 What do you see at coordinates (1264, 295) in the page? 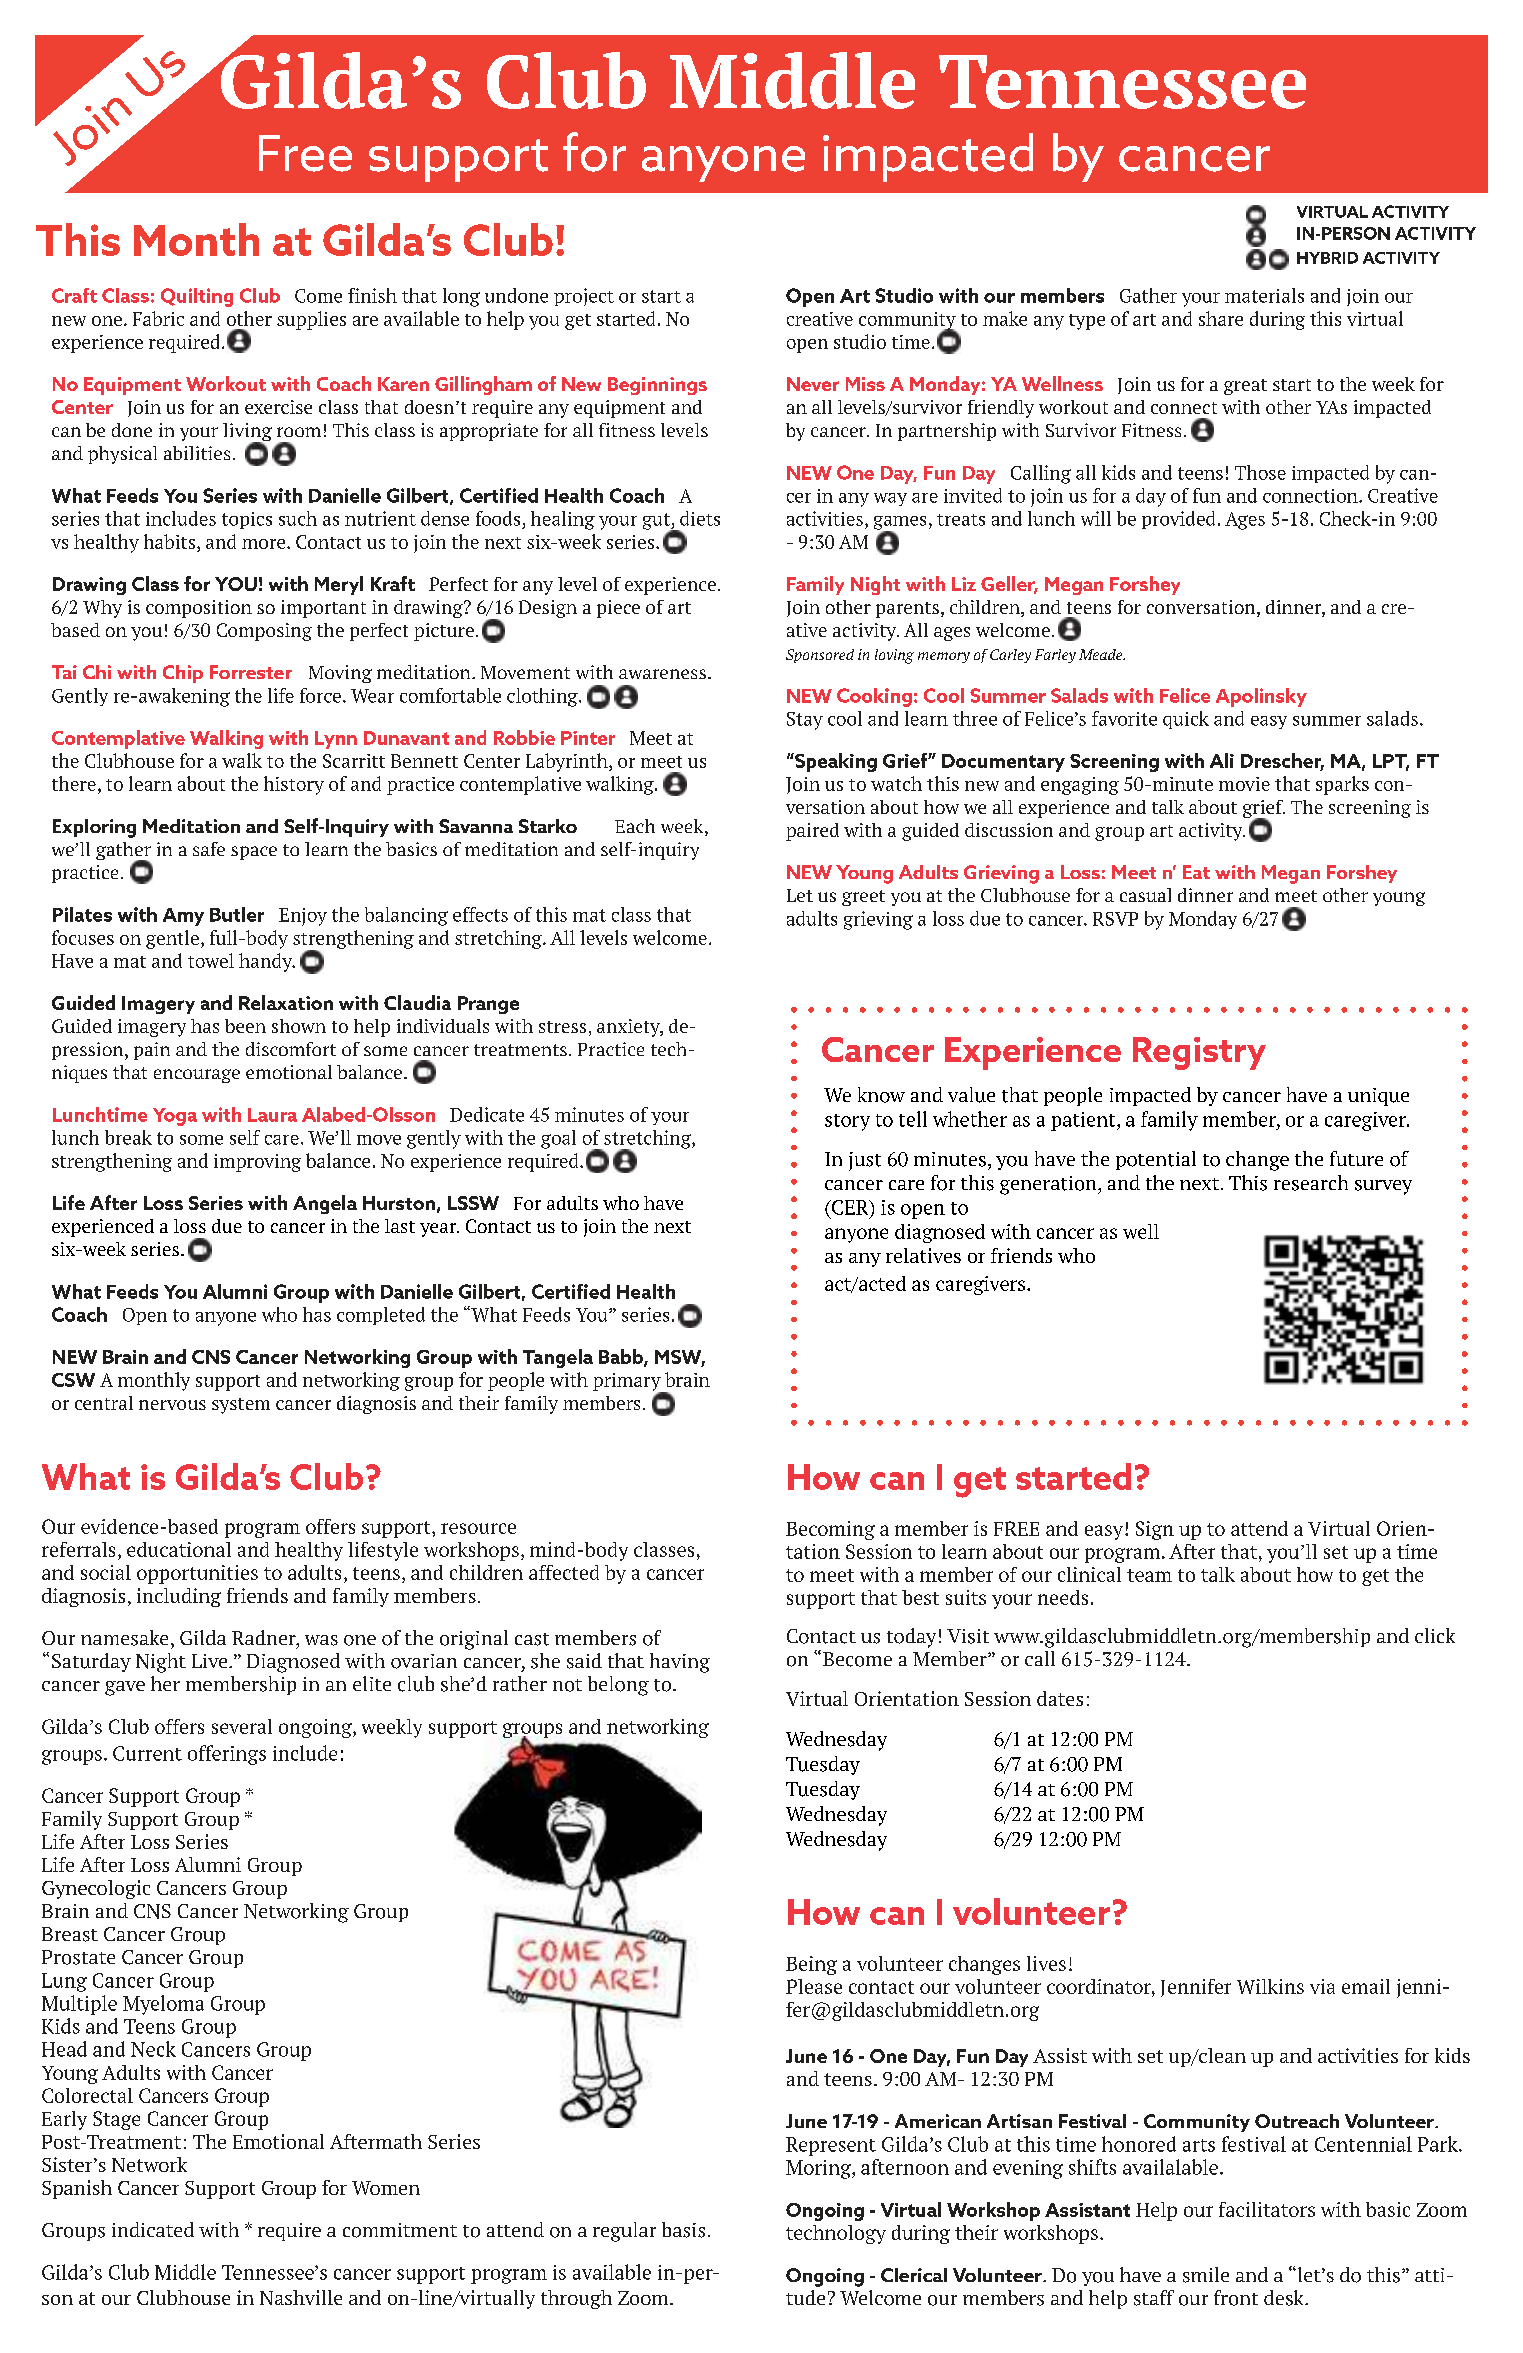
I see `materials` at bounding box center [1264, 295].
